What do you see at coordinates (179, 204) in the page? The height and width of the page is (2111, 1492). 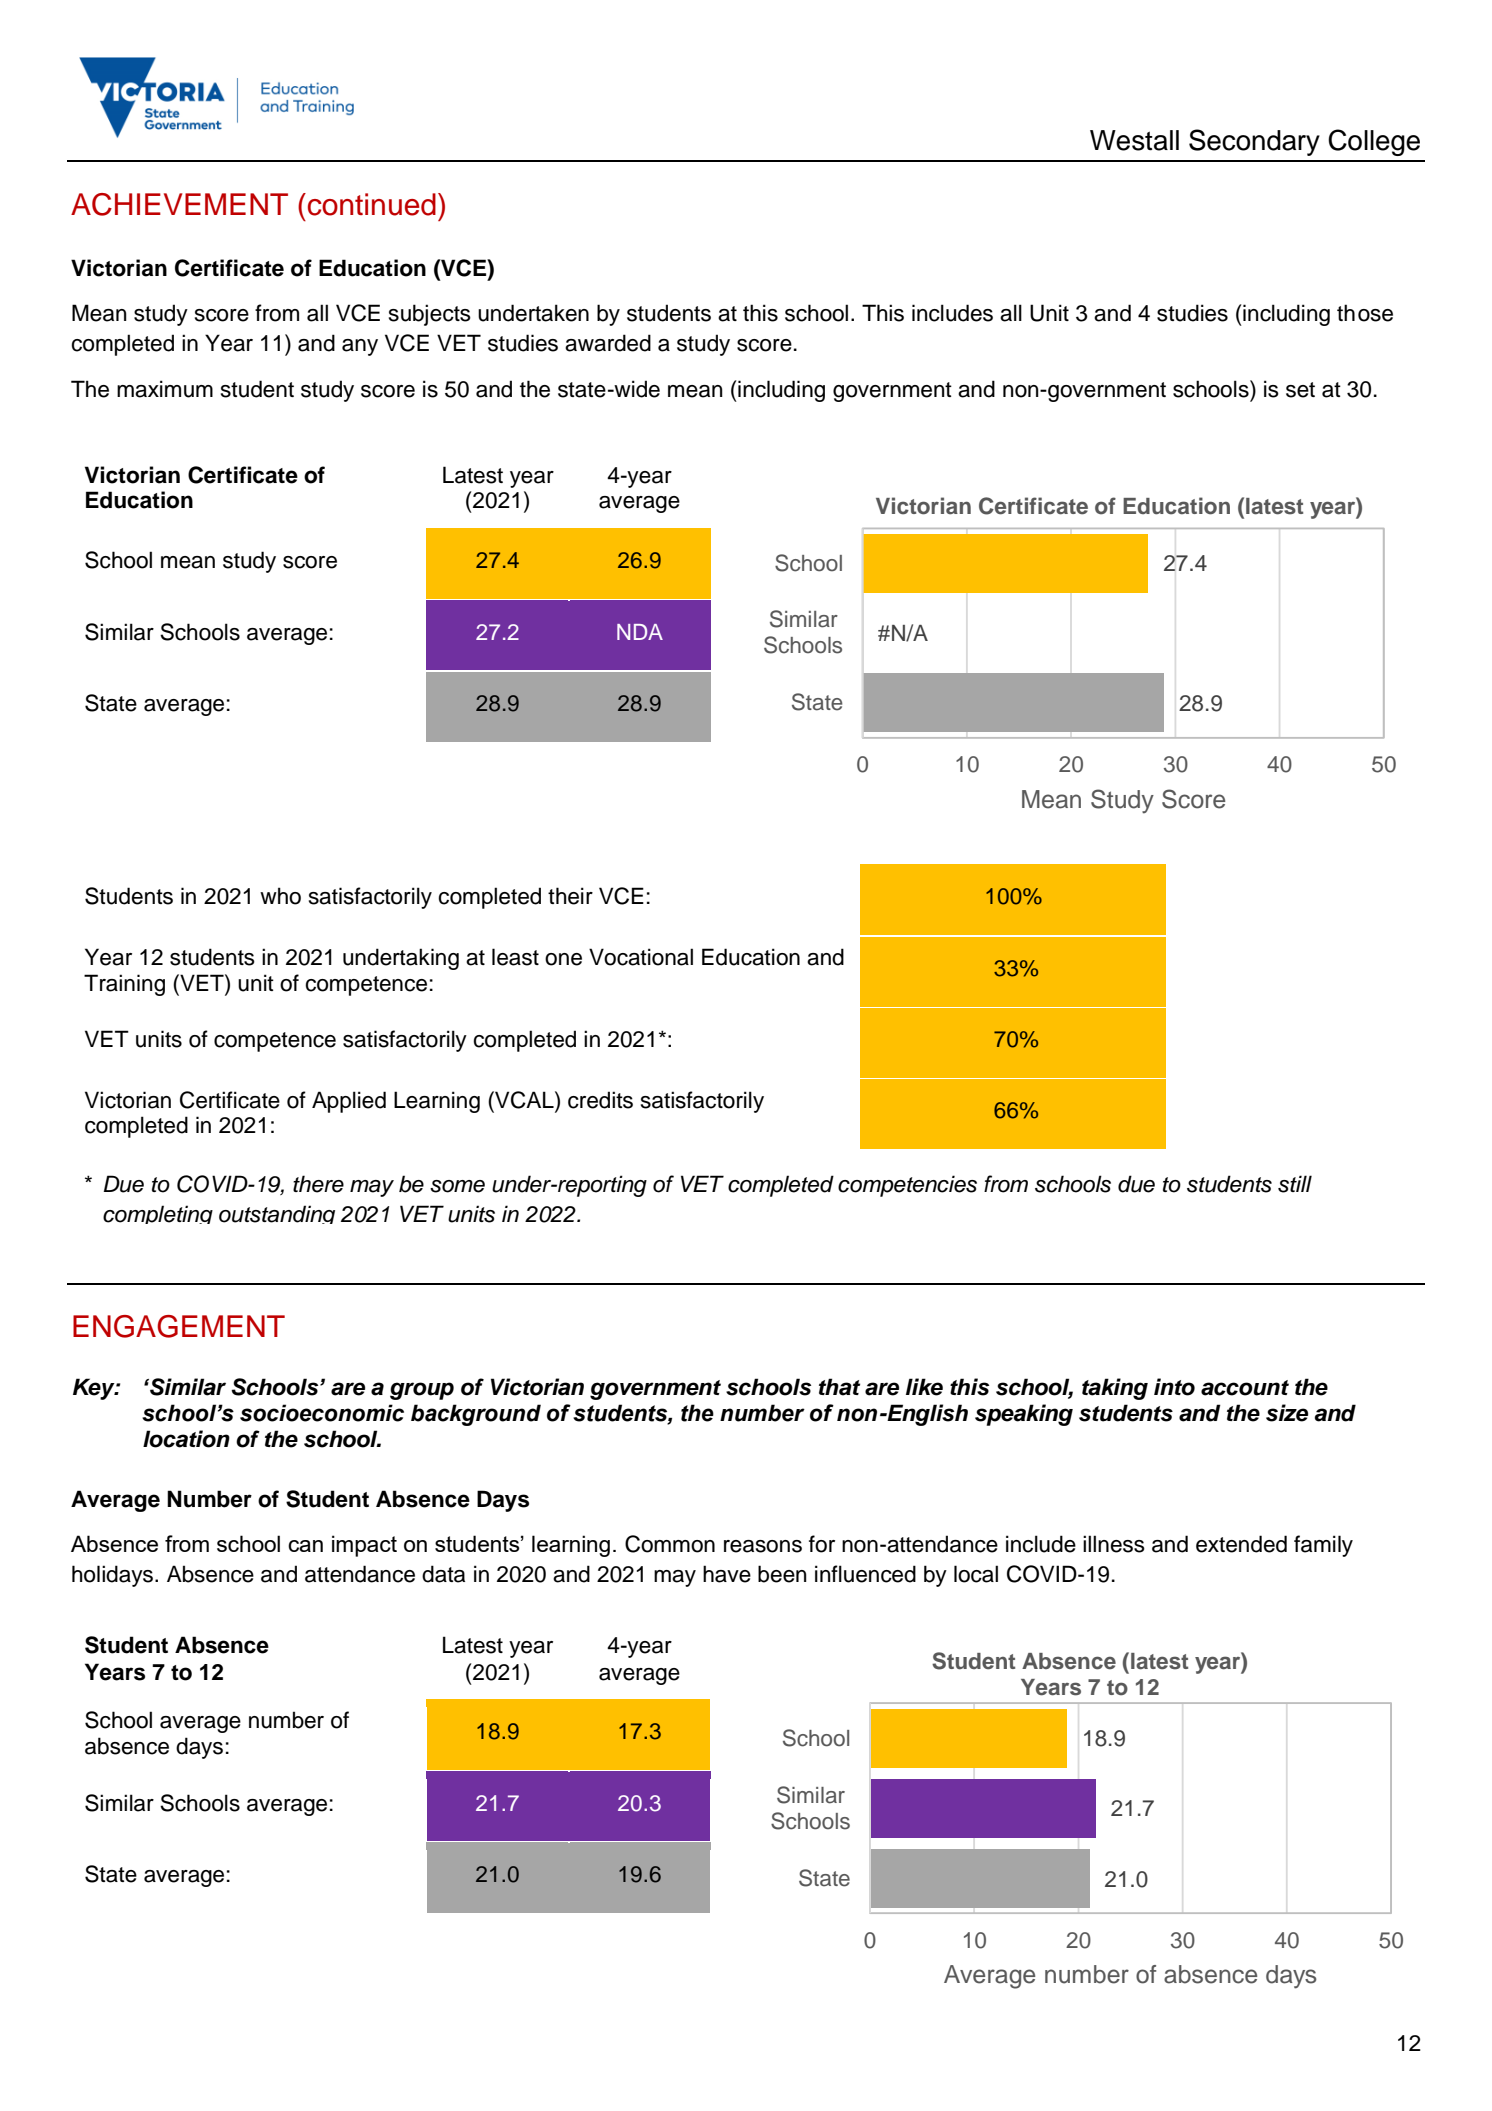 I see `ACHIEVEMENT` at bounding box center [179, 204].
